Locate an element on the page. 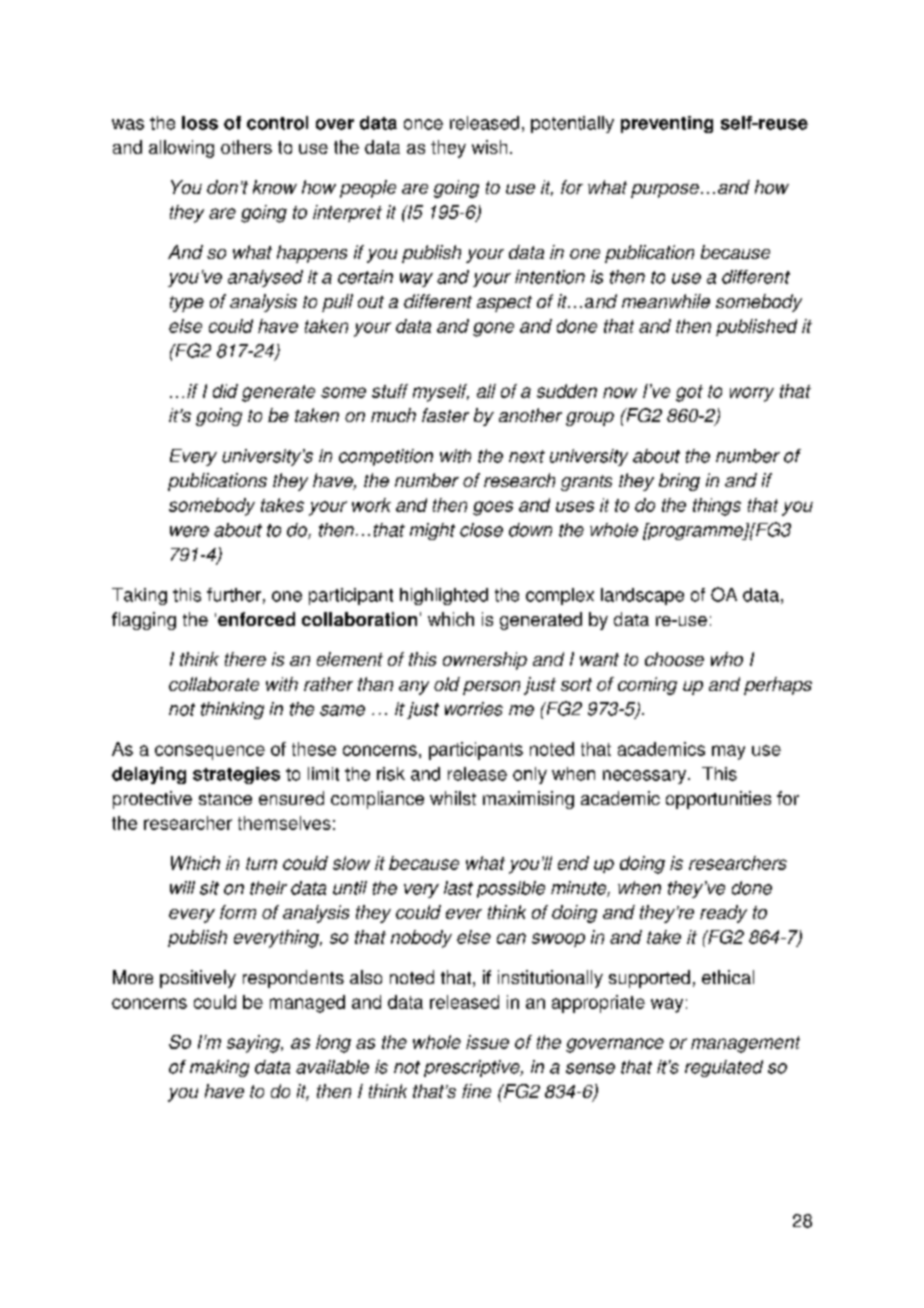 This document has width=924, height=1308. ready is located at coordinates (723, 914).
